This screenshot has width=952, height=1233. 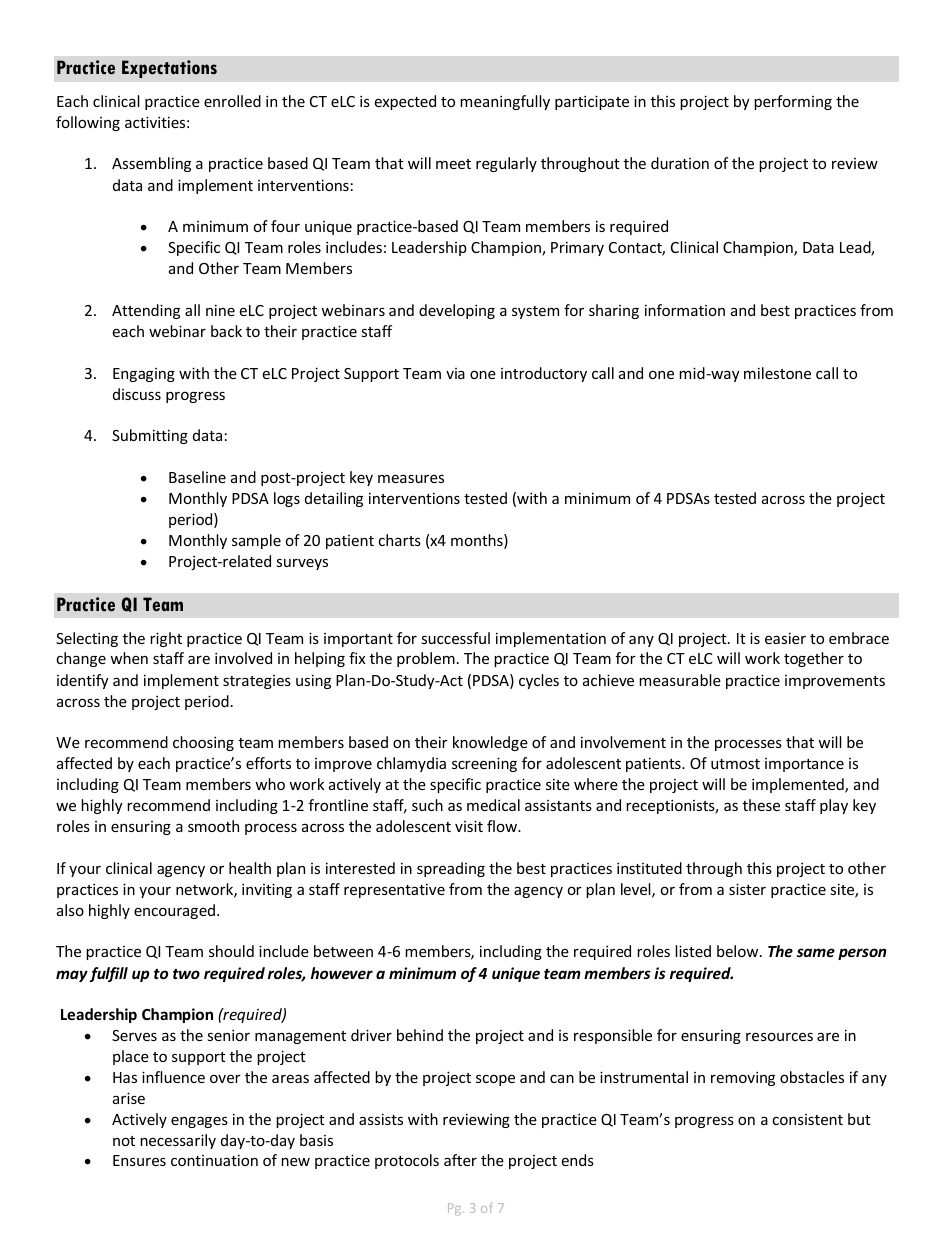 I want to click on consistent, so click(x=807, y=1119).
